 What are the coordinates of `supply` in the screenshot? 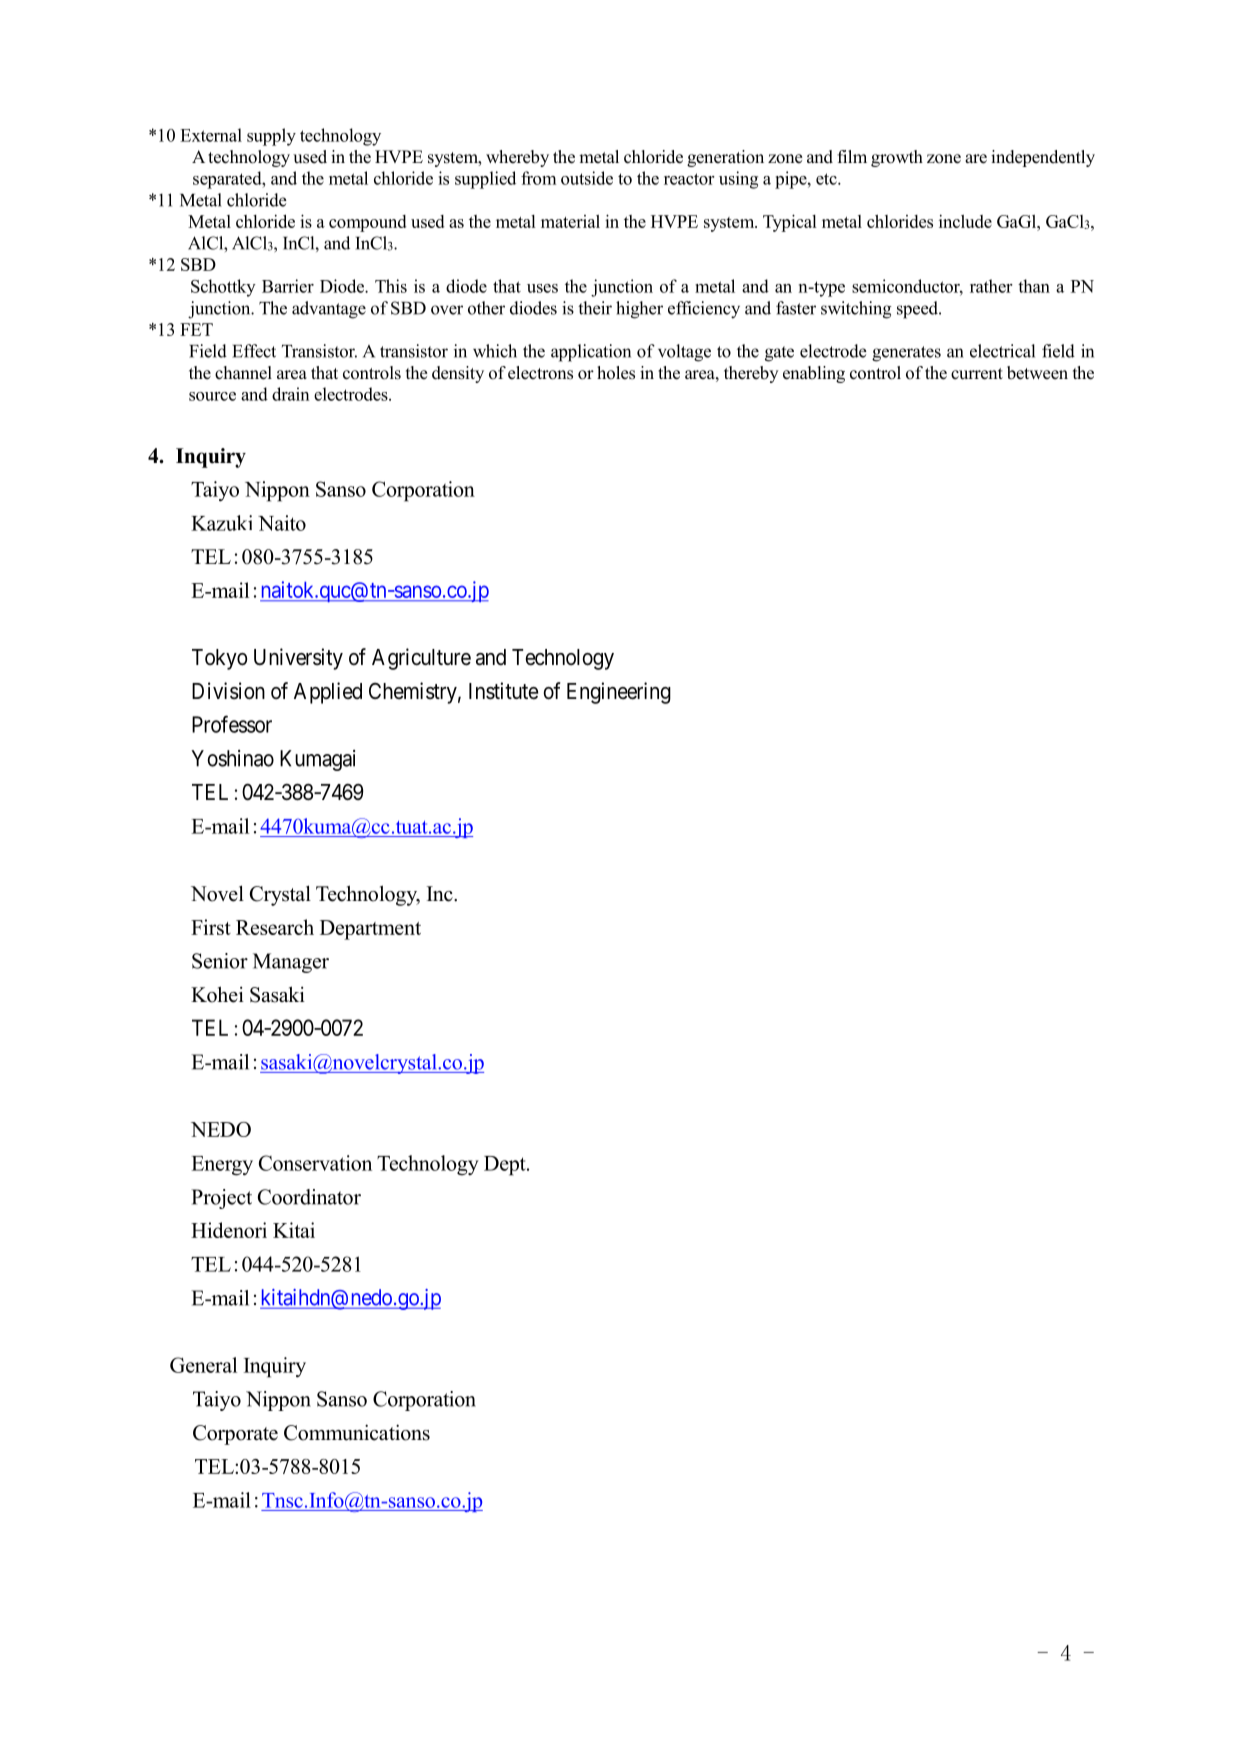 It's located at (271, 137).
